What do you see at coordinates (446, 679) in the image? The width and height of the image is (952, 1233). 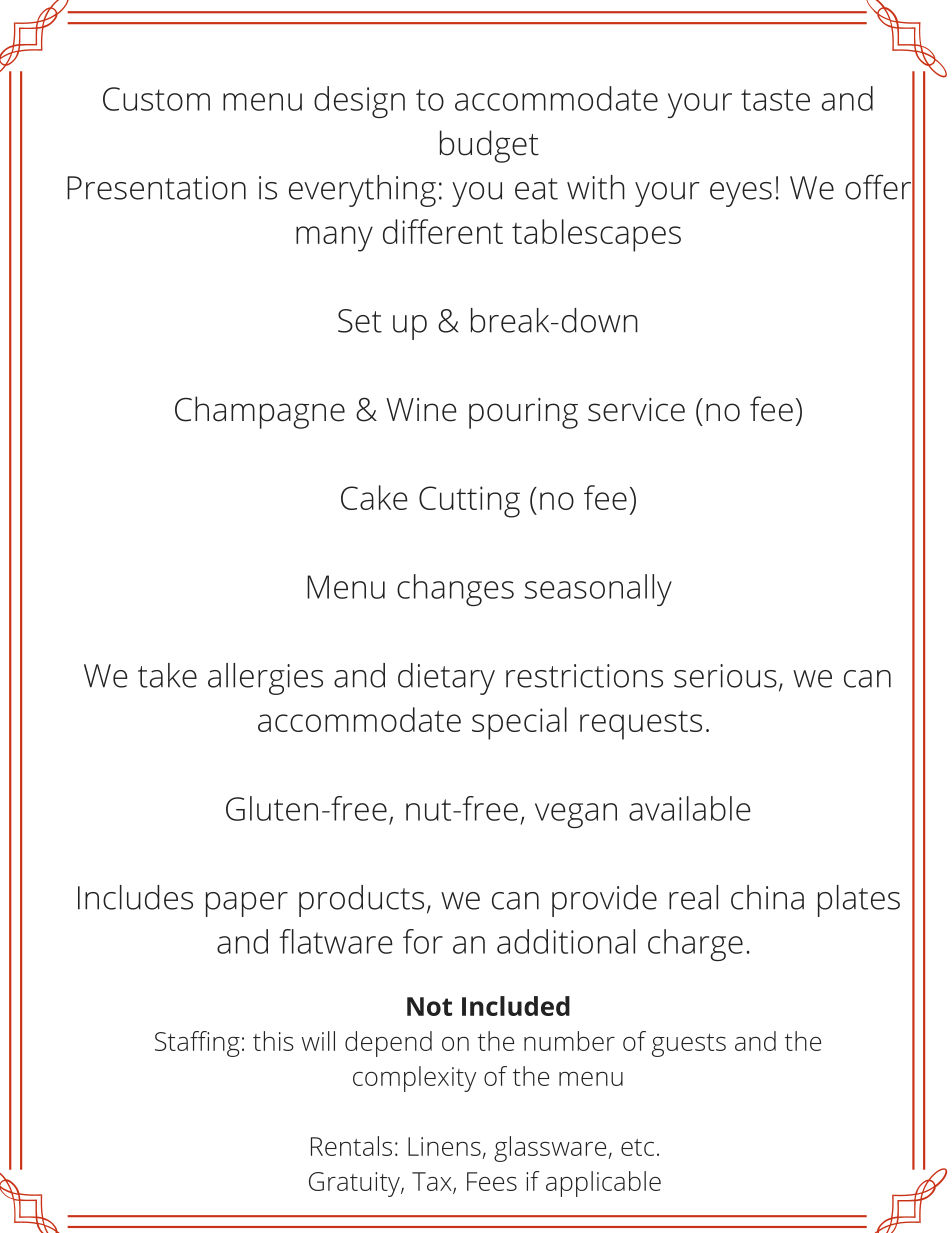 I see `dietary` at bounding box center [446, 679].
